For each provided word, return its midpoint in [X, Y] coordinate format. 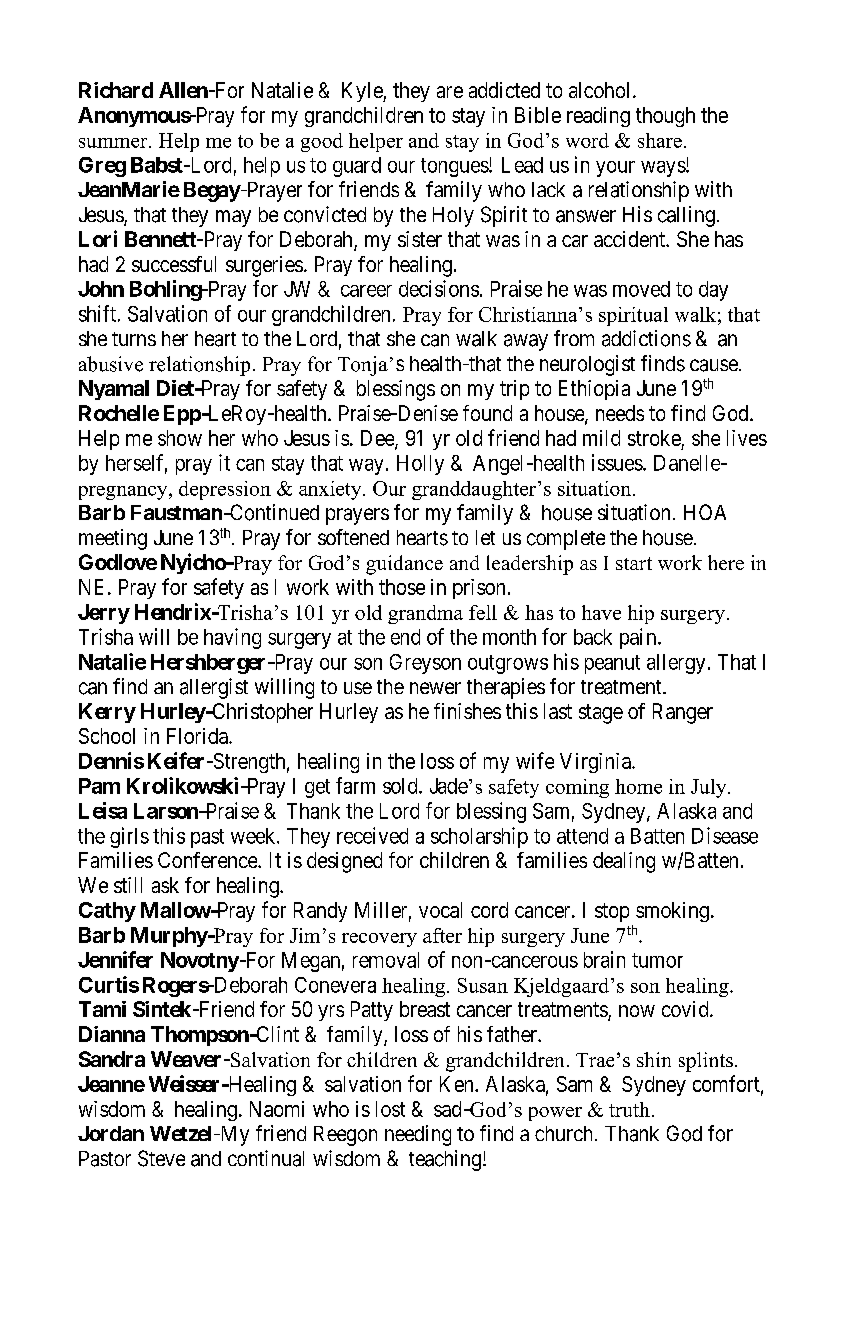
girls [129, 837]
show [180, 438]
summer [114, 143]
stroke [654, 438]
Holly [420, 465]
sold [401, 786]
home [638, 786]
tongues [455, 167]
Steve [161, 1158]
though [665, 117]
